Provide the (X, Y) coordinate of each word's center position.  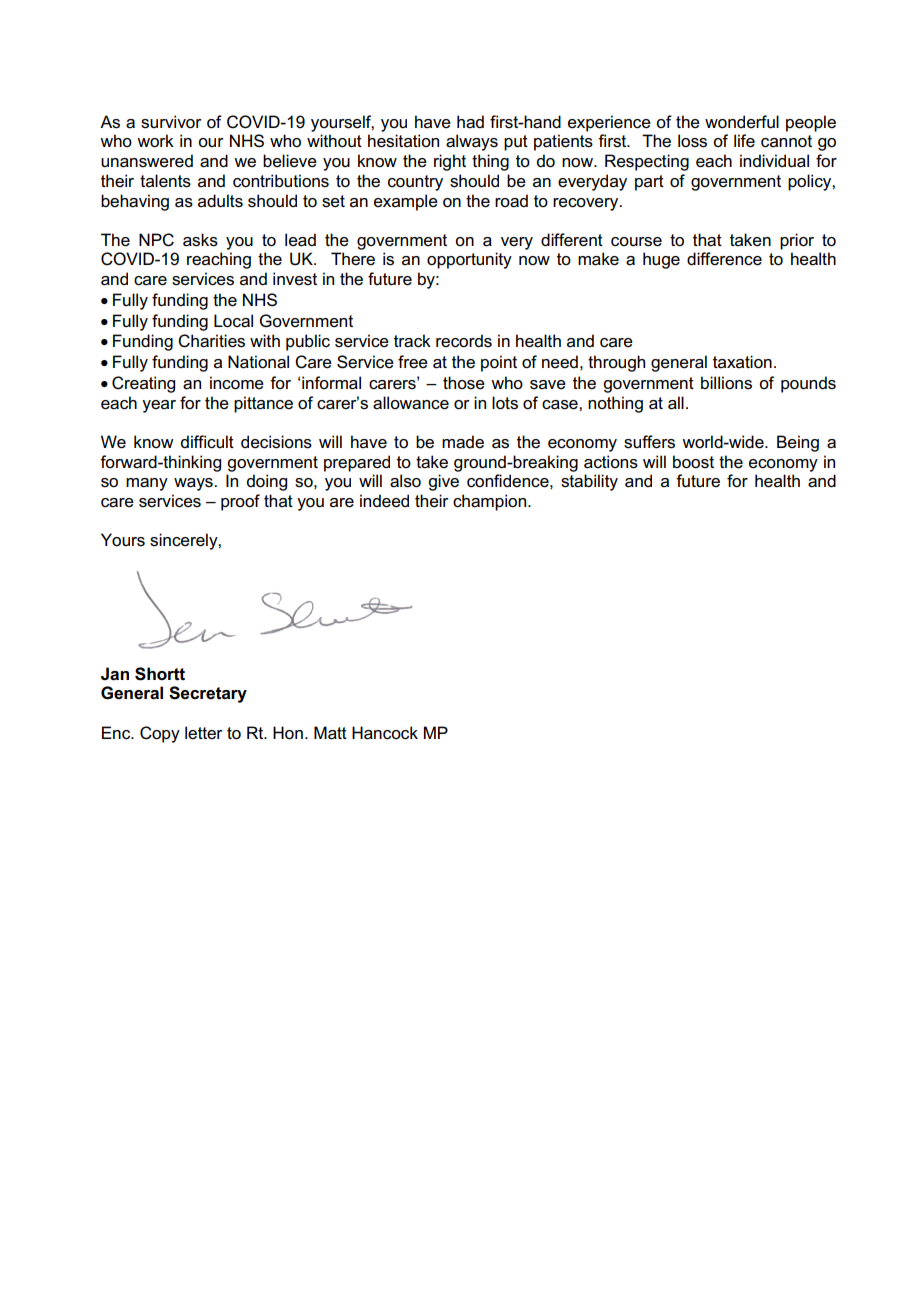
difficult (207, 442)
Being (798, 443)
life (744, 141)
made (463, 442)
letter (204, 733)
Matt (330, 733)
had (470, 122)
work (155, 141)
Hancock (385, 733)
